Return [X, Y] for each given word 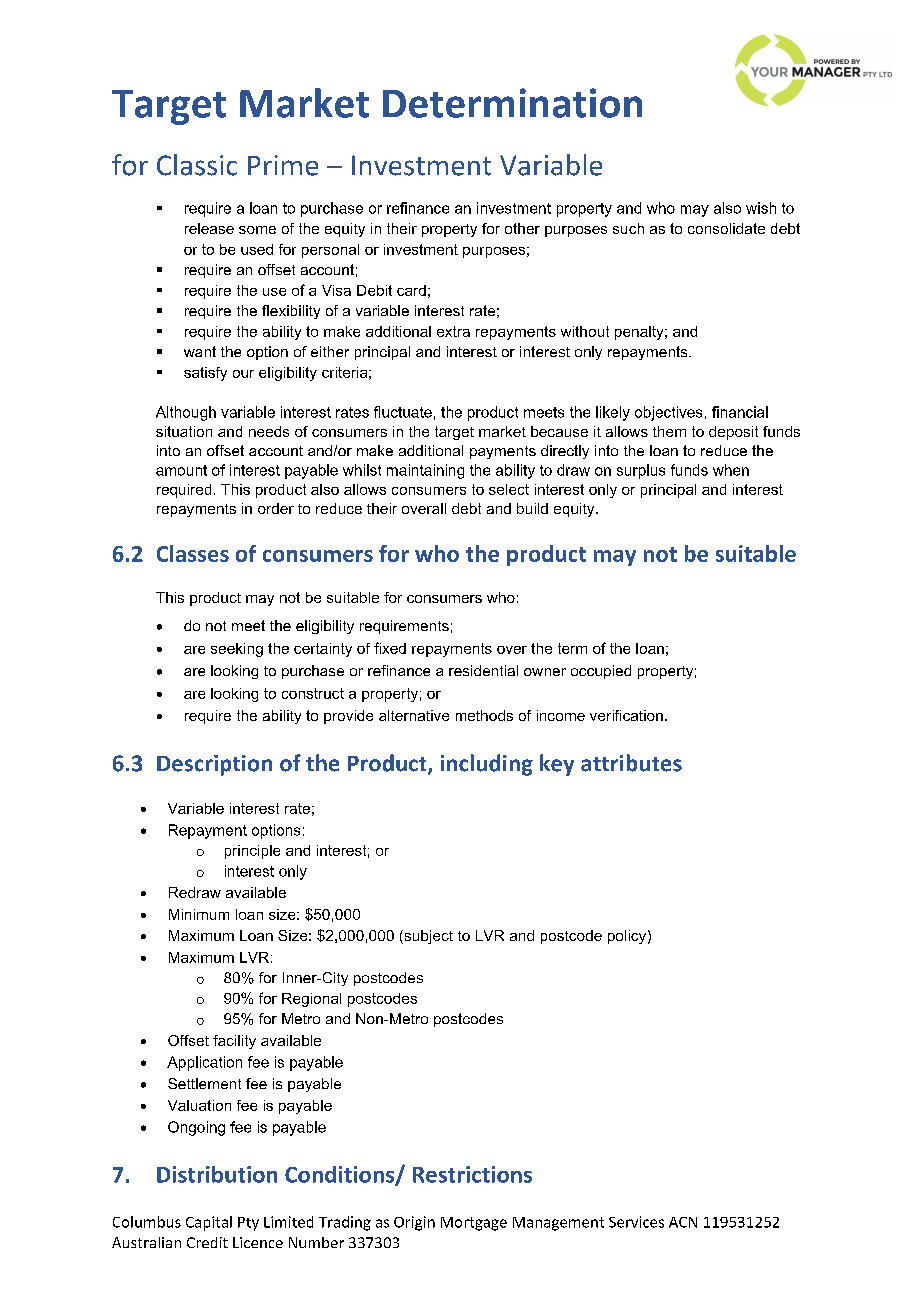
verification [626, 715]
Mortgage [474, 1224]
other [522, 228]
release [209, 228]
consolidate [726, 228]
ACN [683, 1222]
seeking [237, 650]
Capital [209, 1223]
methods [484, 715]
